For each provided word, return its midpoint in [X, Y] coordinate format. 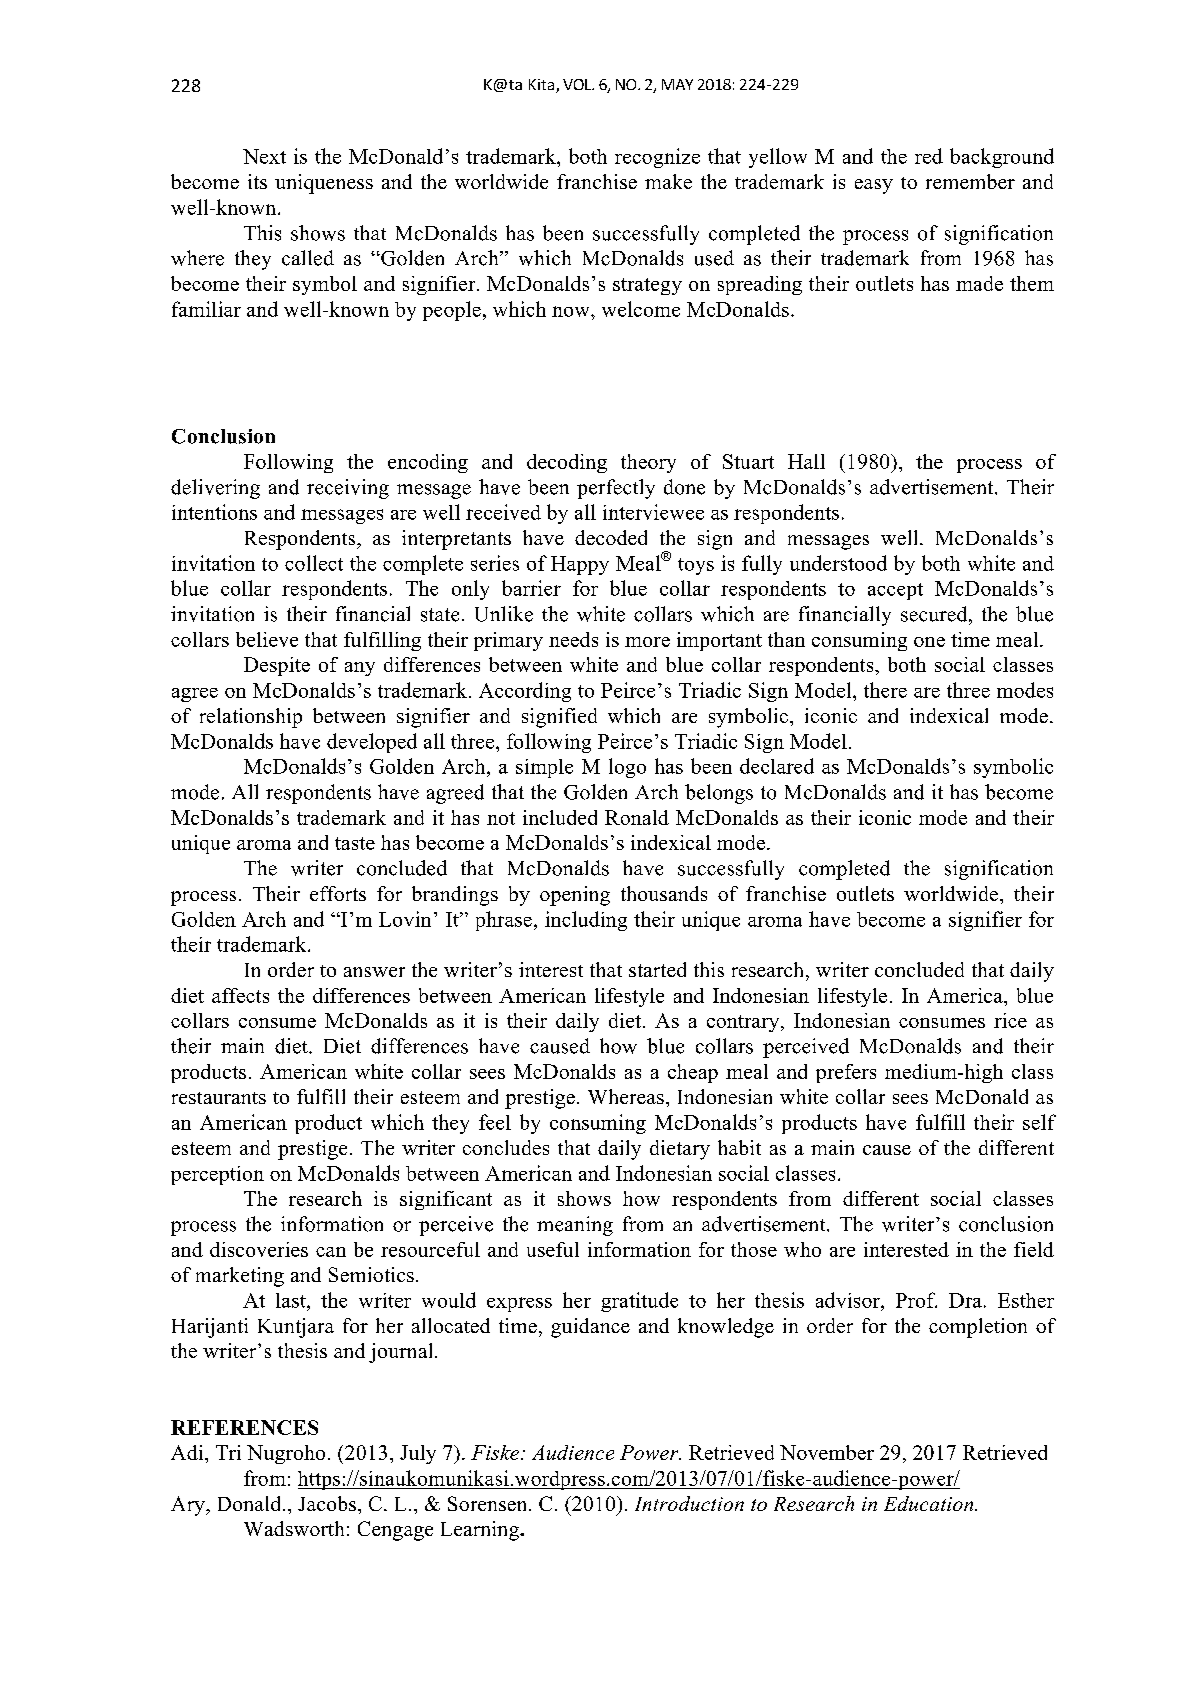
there [885, 690]
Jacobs [327, 1503]
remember [970, 181]
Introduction [689, 1503]
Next [264, 156]
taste [355, 843]
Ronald [637, 817]
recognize [657, 158]
